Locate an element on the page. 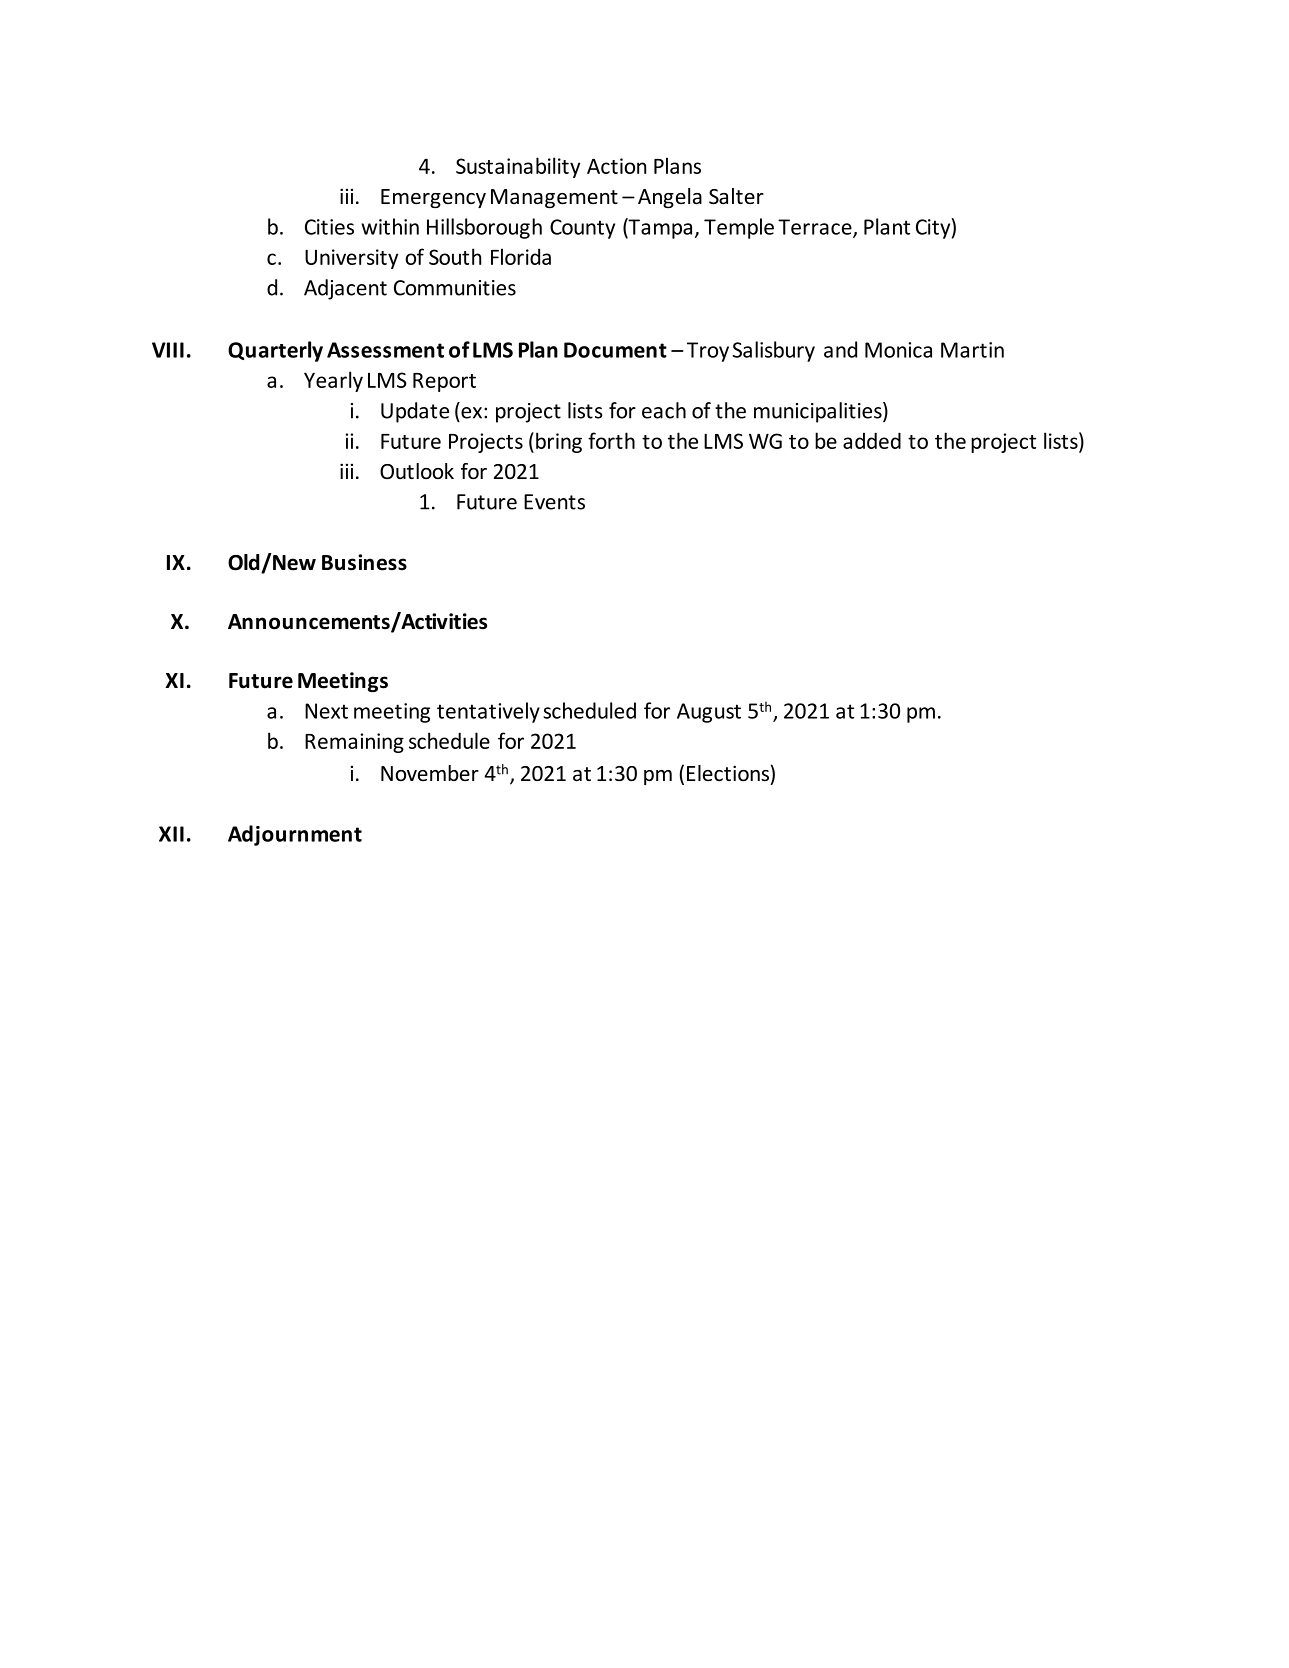 The width and height of the page is (1289, 1668). November is located at coordinates (430, 773).
